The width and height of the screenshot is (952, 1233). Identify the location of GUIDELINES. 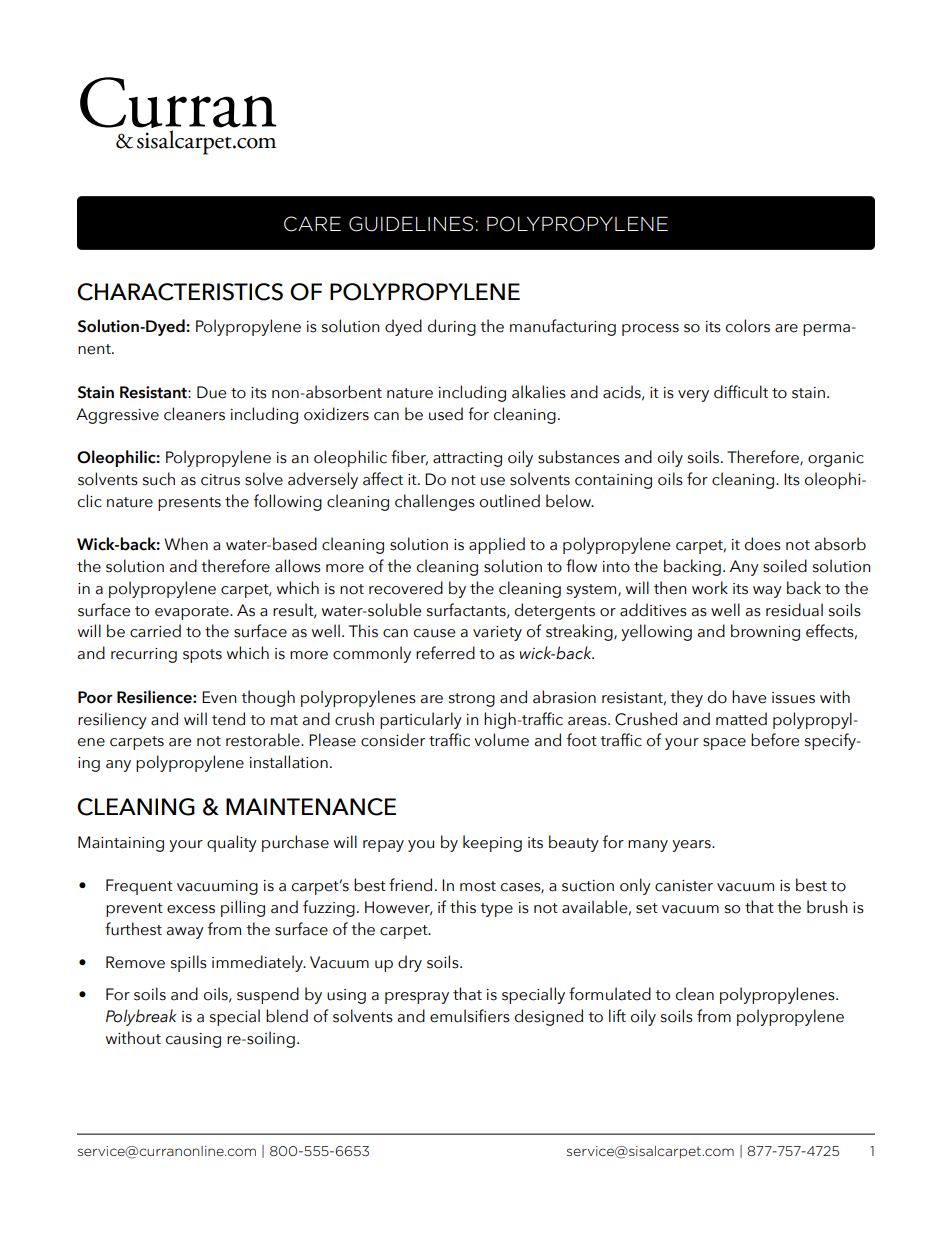
(411, 224).
